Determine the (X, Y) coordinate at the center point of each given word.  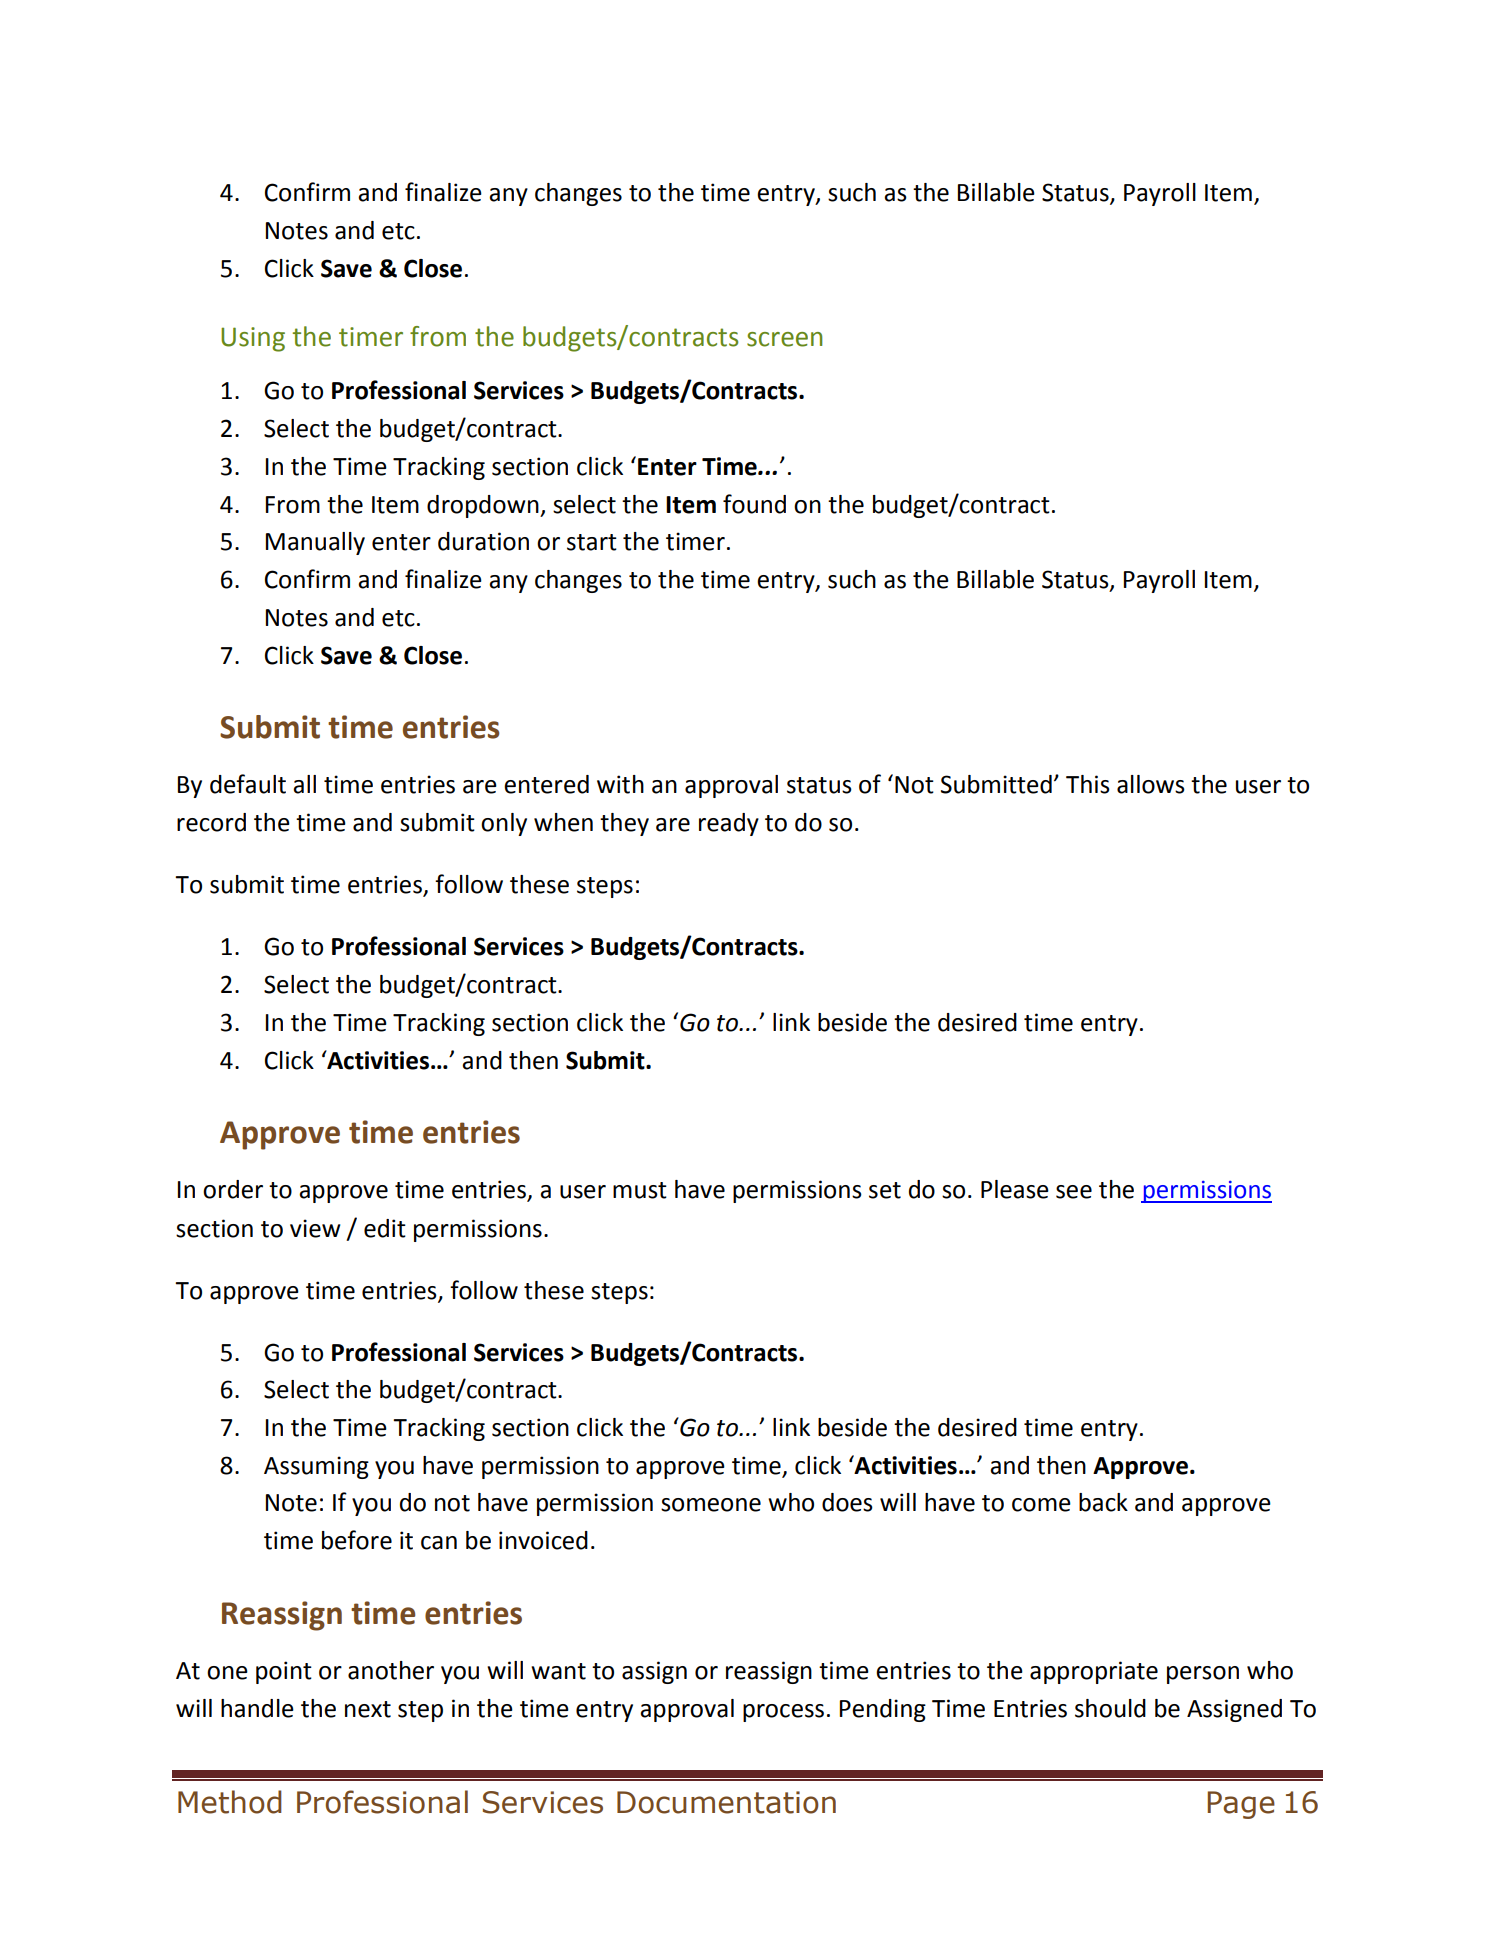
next (368, 1709)
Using (253, 339)
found (754, 504)
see (1074, 1192)
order (233, 1189)
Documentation (726, 1802)
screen (784, 339)
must (640, 1190)
